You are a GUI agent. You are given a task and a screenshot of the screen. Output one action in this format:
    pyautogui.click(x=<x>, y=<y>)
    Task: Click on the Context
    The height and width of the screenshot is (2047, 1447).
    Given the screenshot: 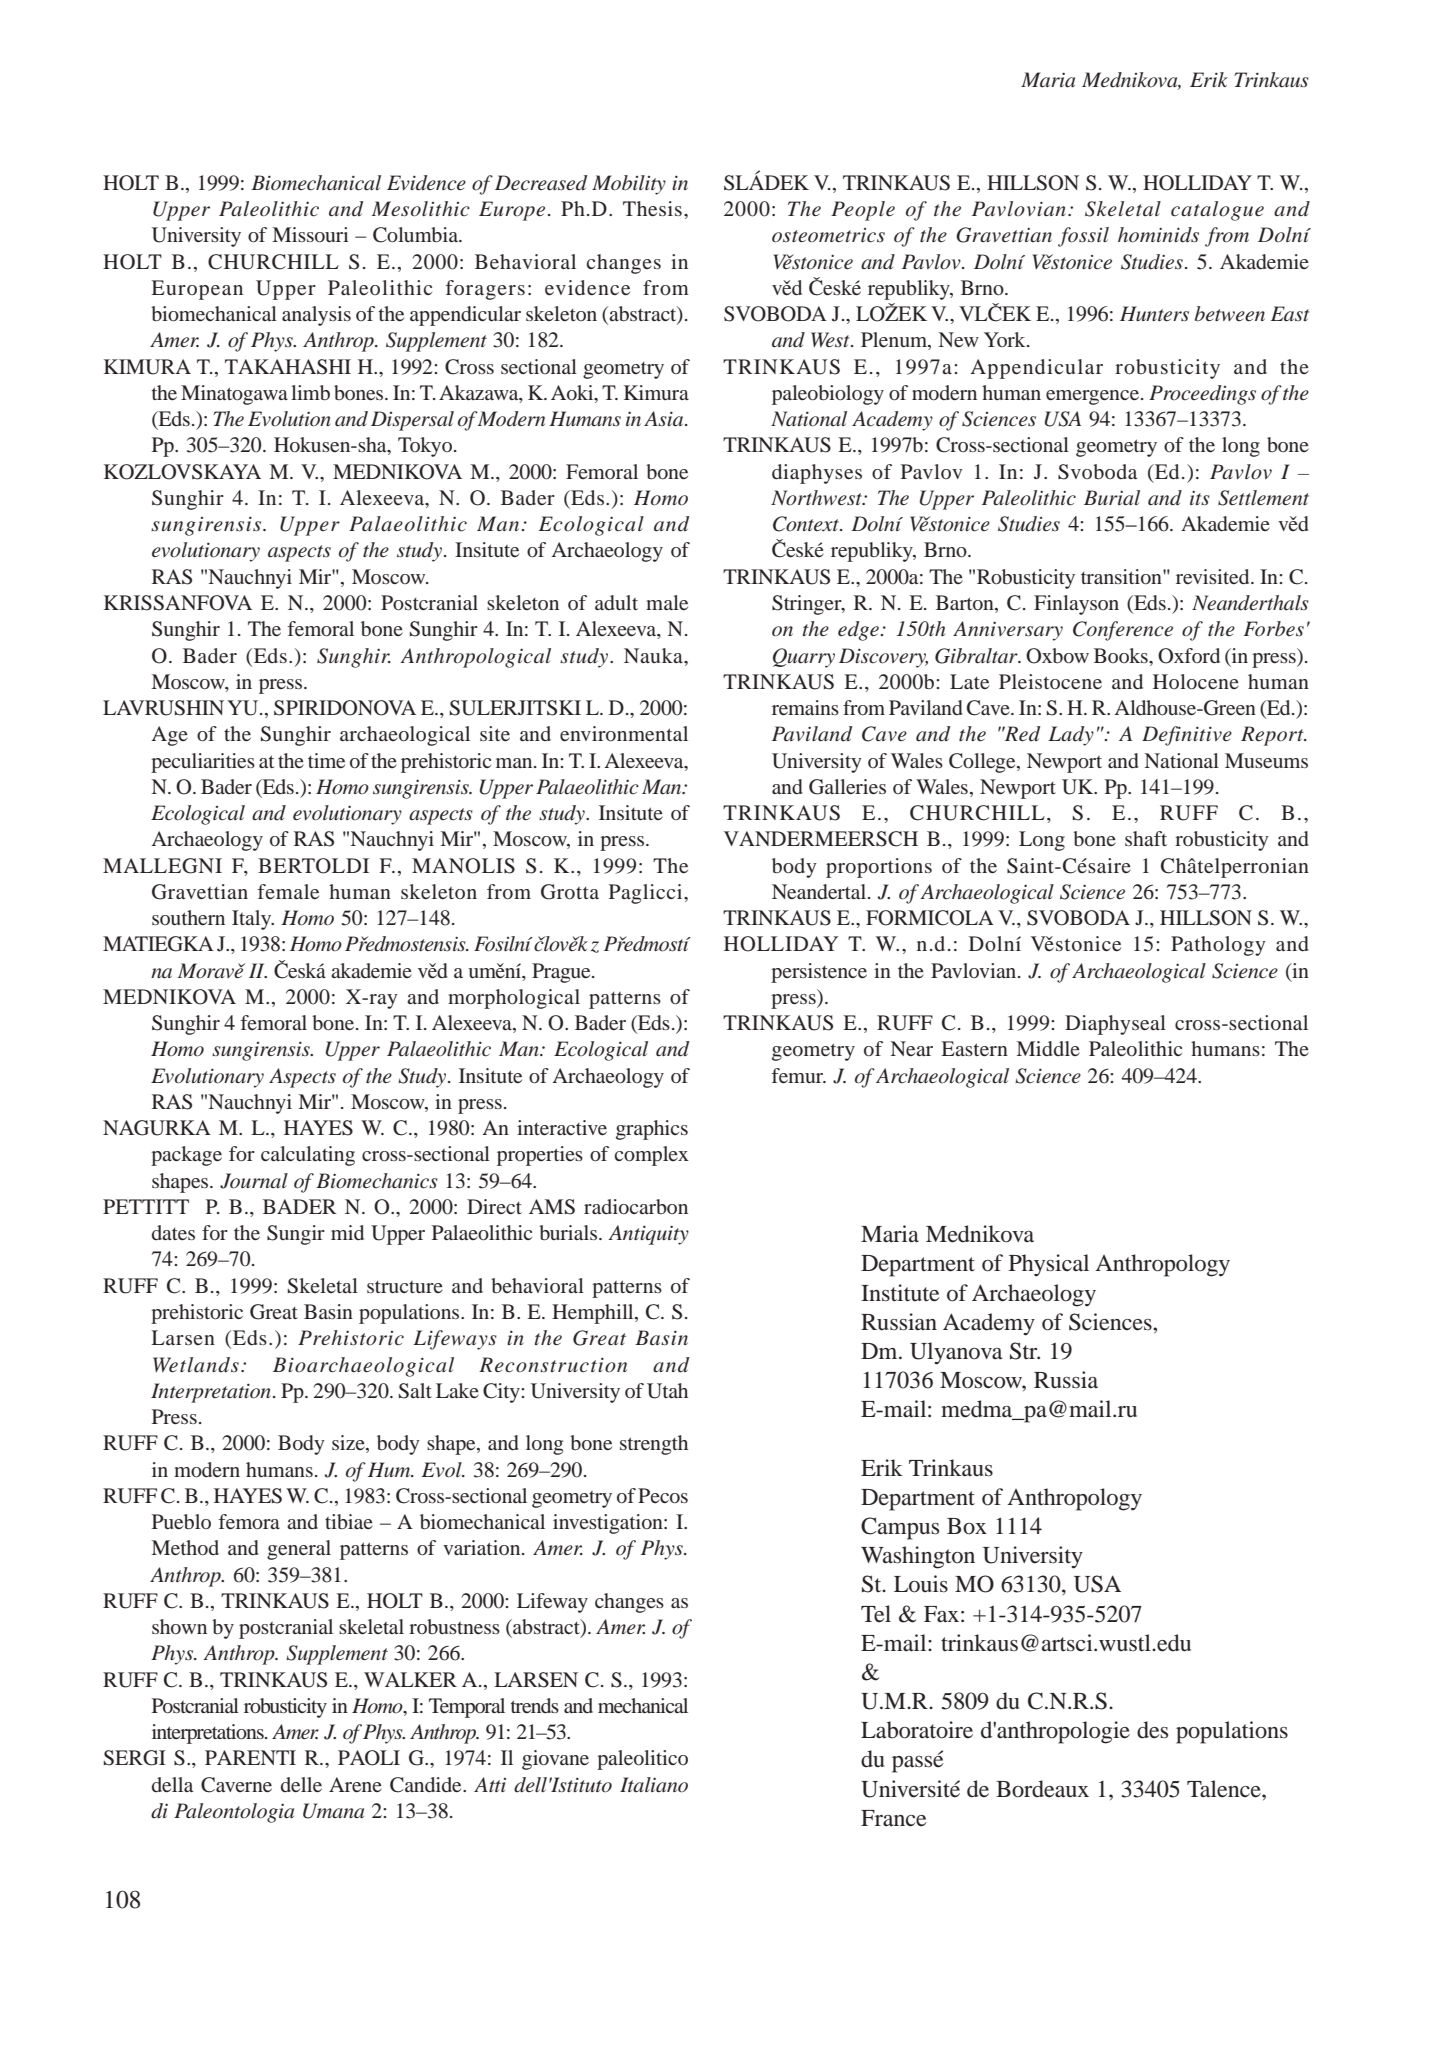 What is the action you would take?
    pyautogui.click(x=807, y=524)
